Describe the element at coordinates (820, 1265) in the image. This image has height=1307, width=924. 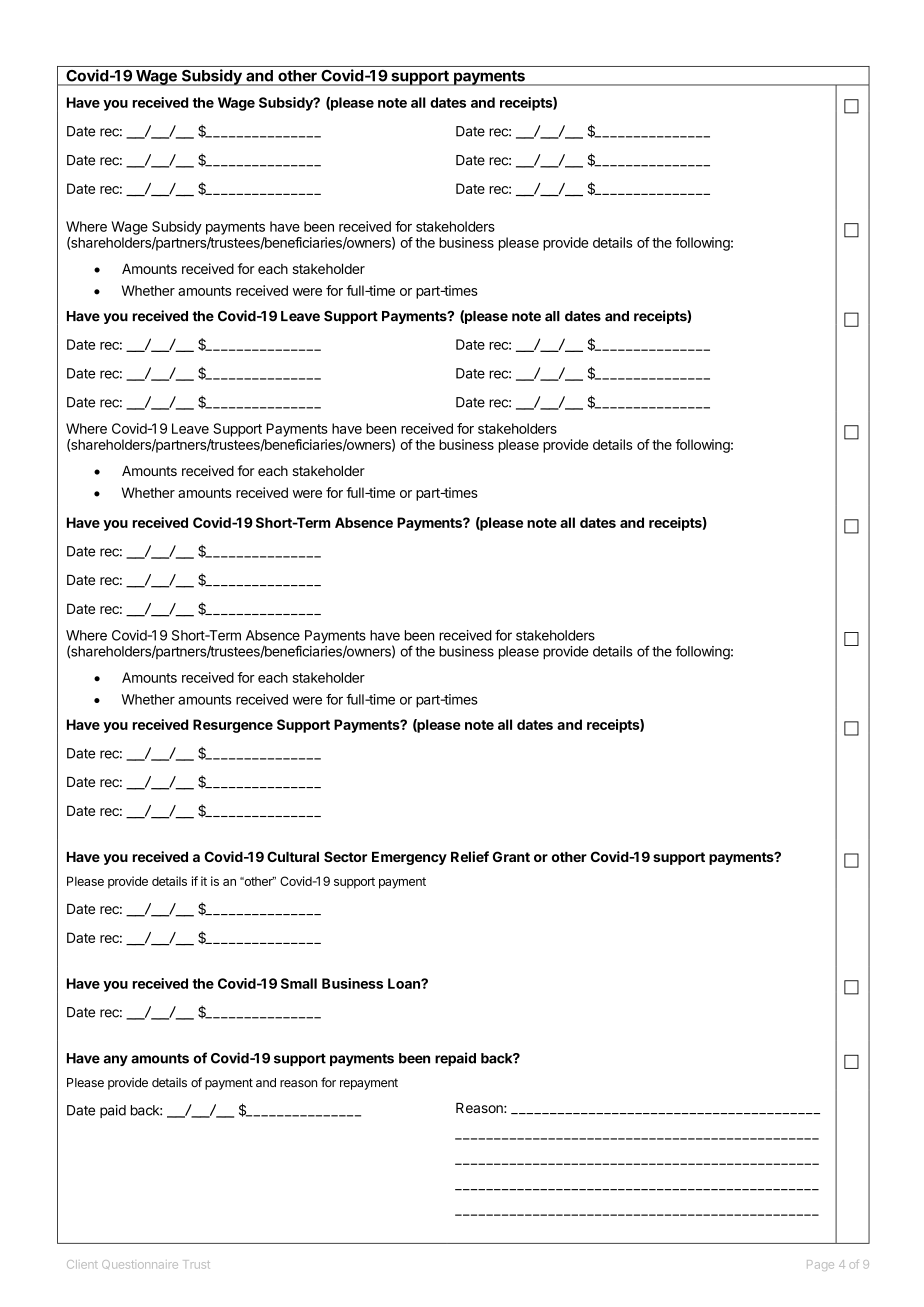
I see `Page` at that location.
